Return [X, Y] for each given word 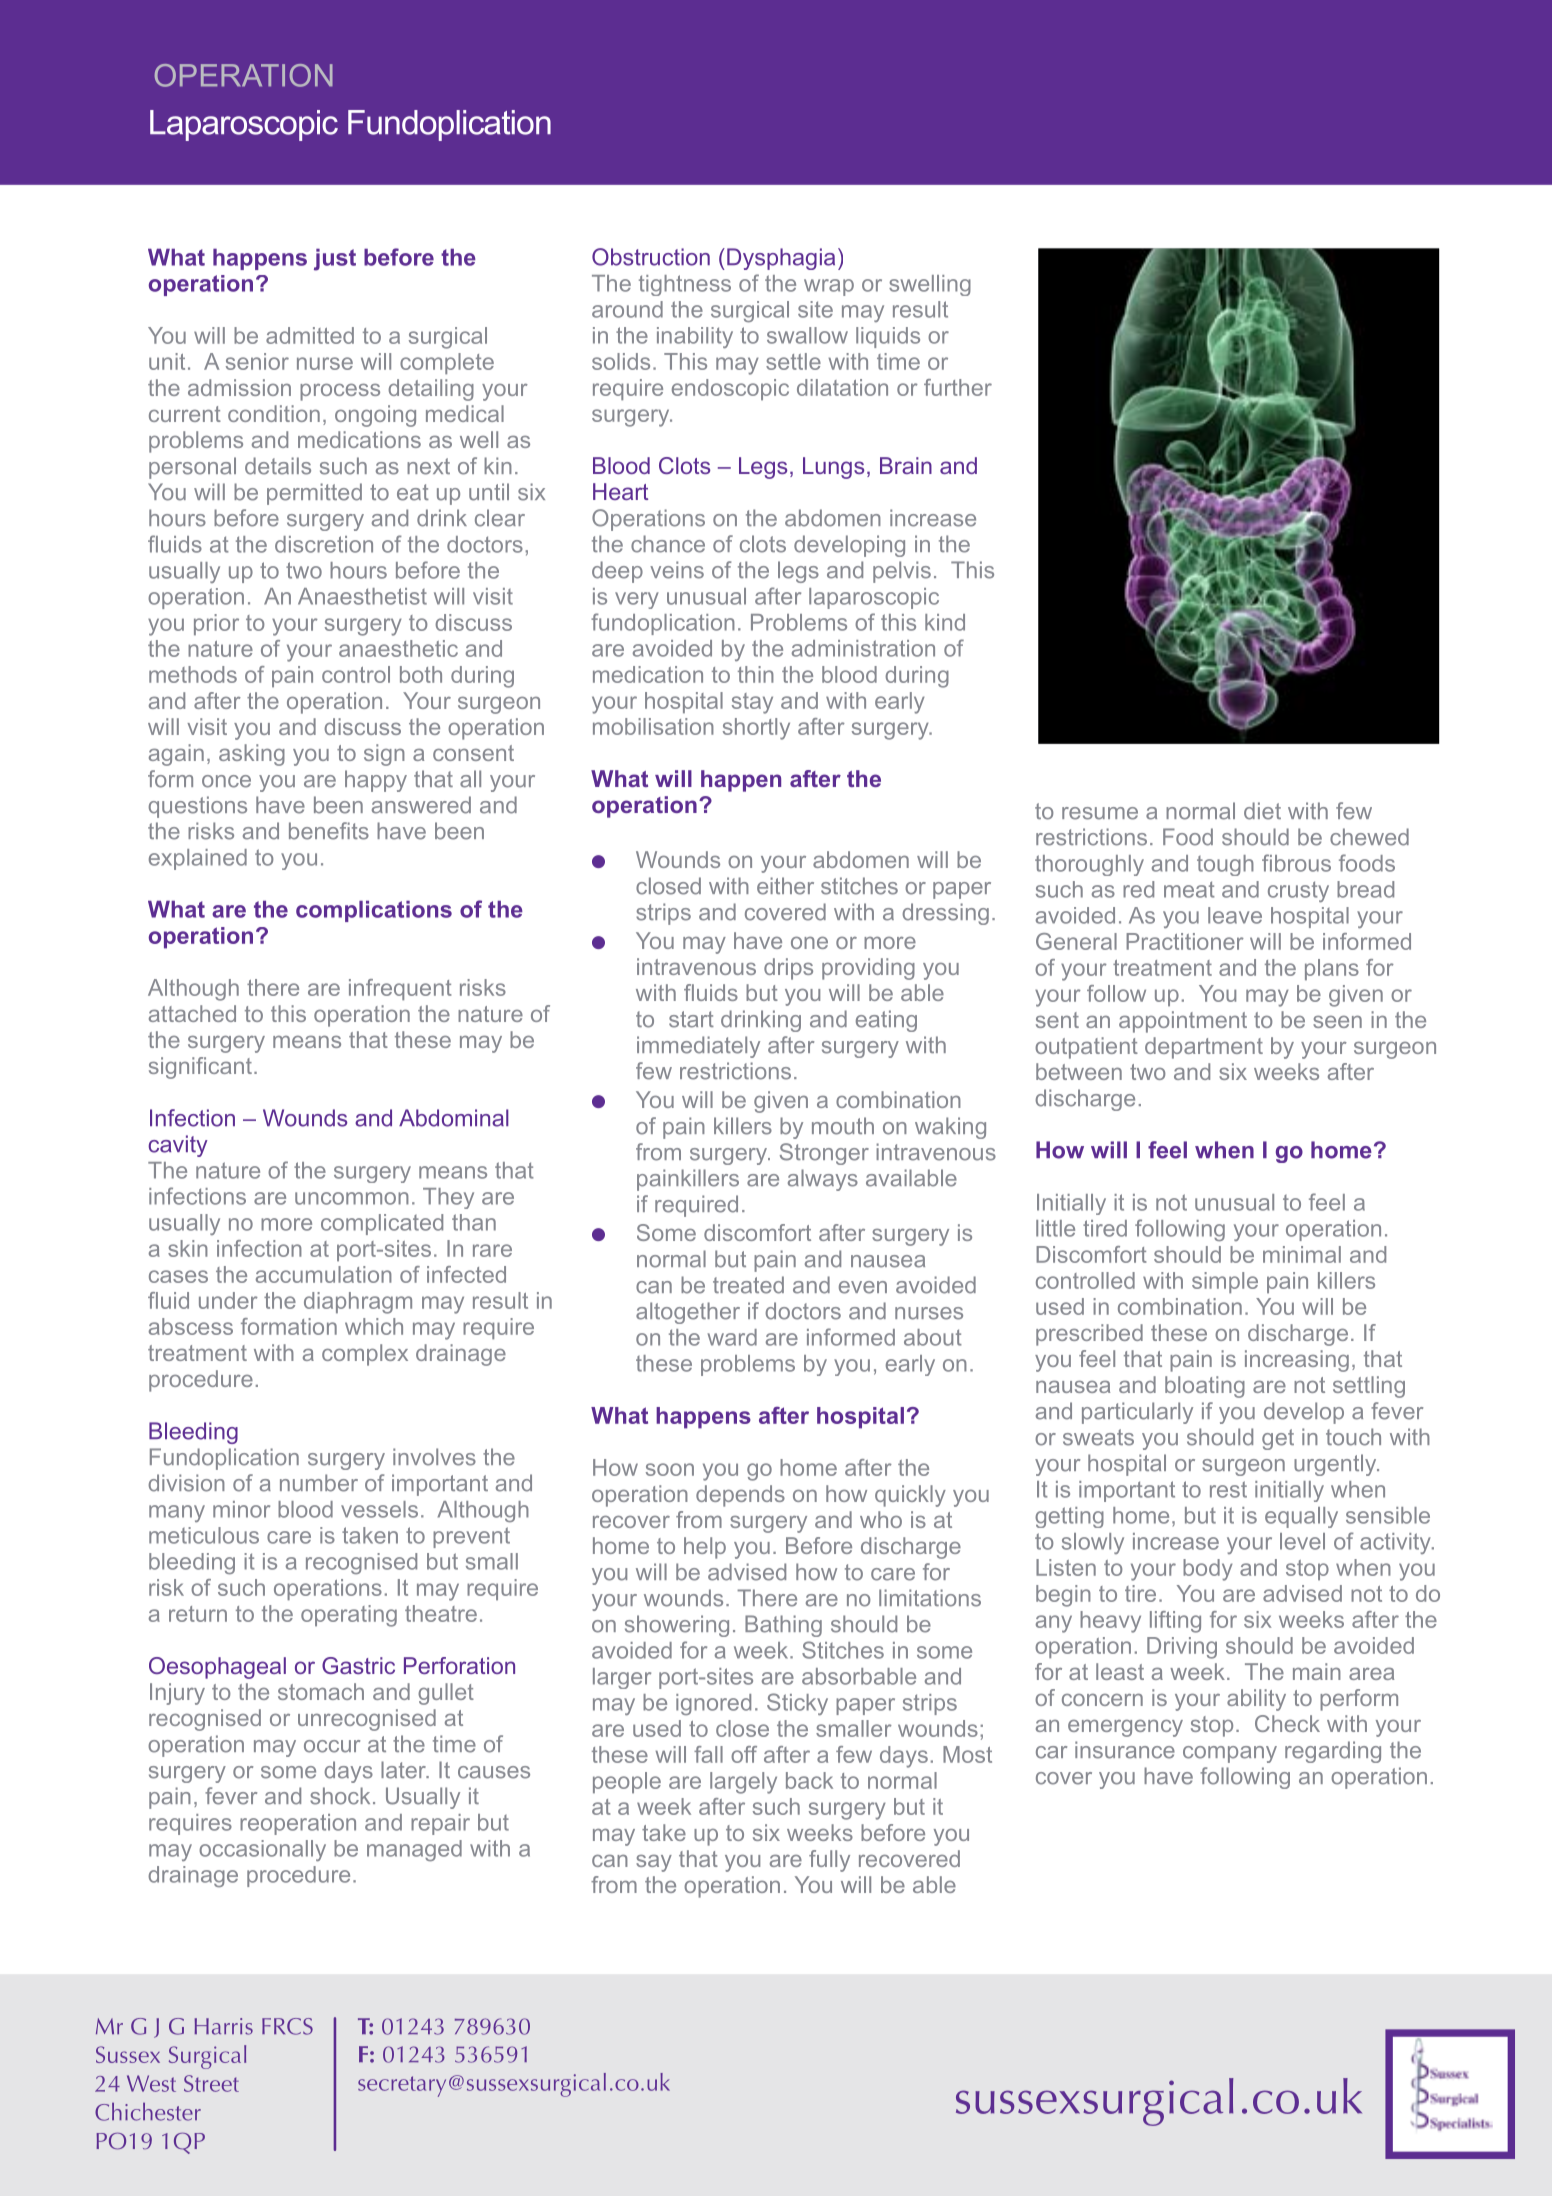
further [958, 387]
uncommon [352, 1198]
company [1230, 1754]
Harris [223, 2026]
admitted [310, 335]
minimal [1302, 1254]
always [823, 1180]
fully [829, 1861]
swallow [807, 335]
